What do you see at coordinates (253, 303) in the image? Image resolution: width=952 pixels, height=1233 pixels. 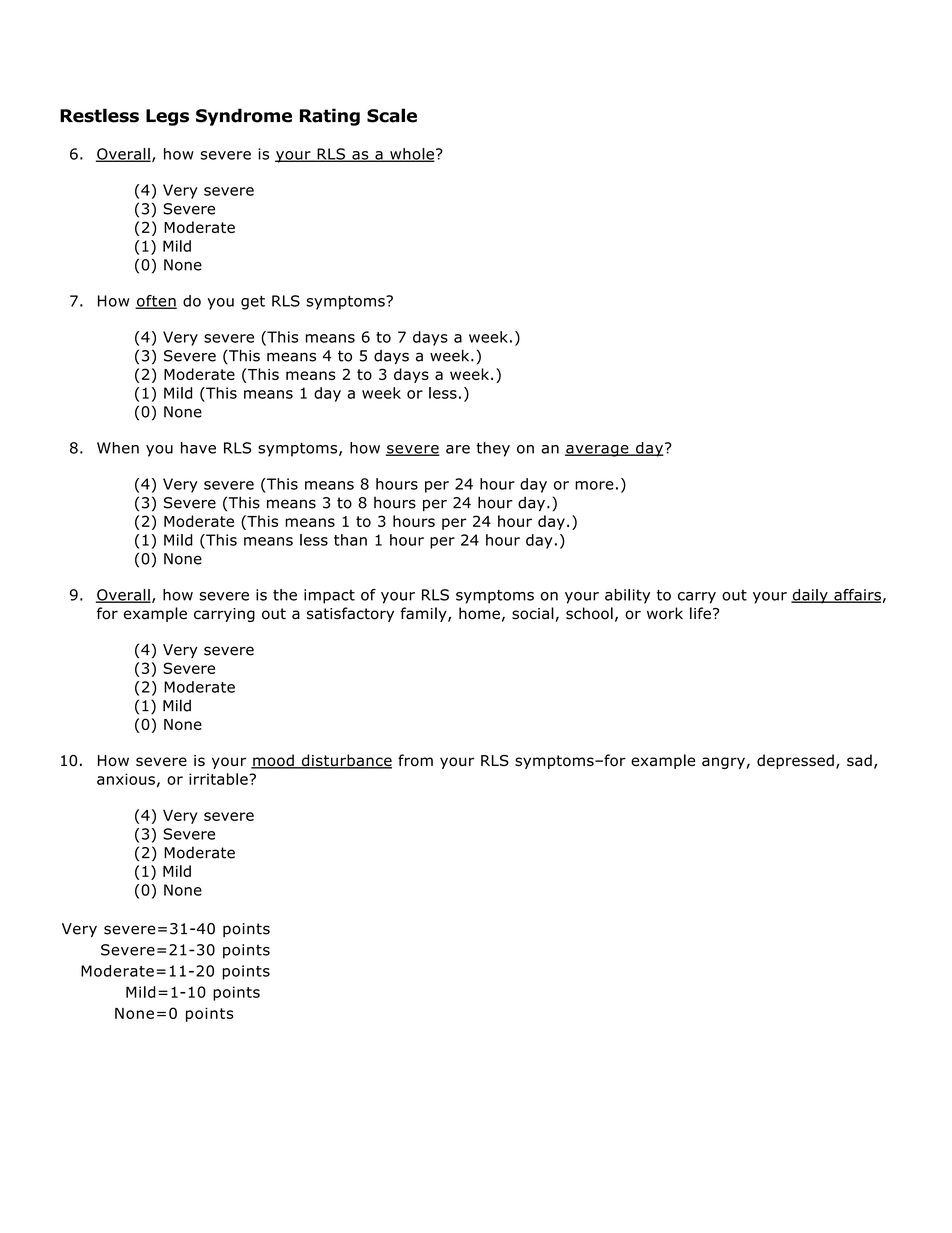 I see `get` at bounding box center [253, 303].
